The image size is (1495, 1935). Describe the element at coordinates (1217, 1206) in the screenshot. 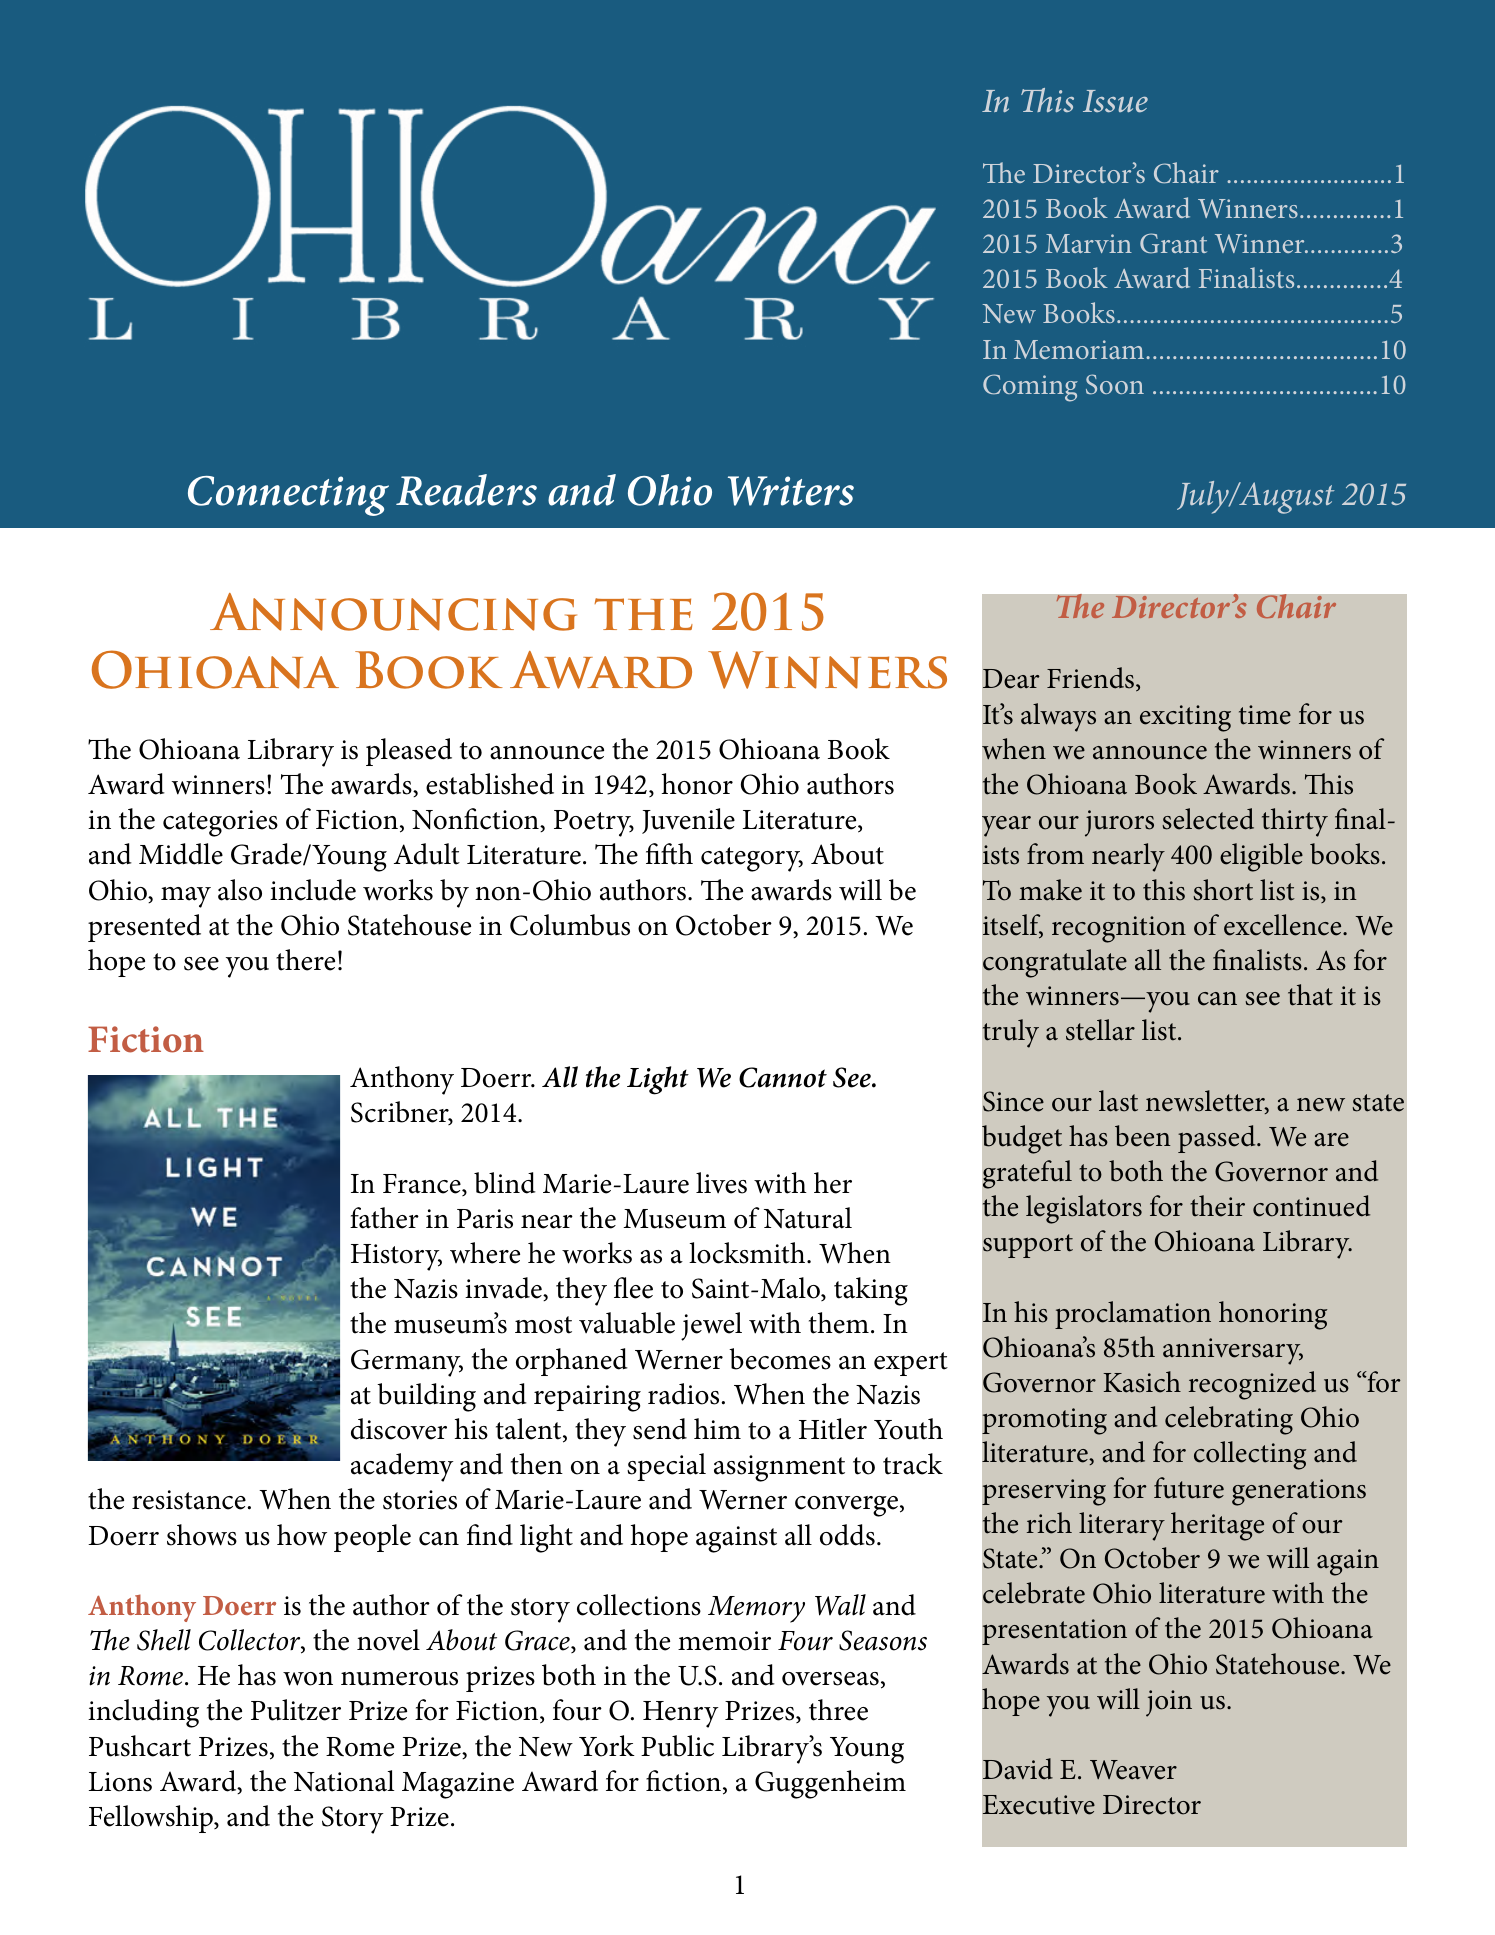

I see `their` at that location.
